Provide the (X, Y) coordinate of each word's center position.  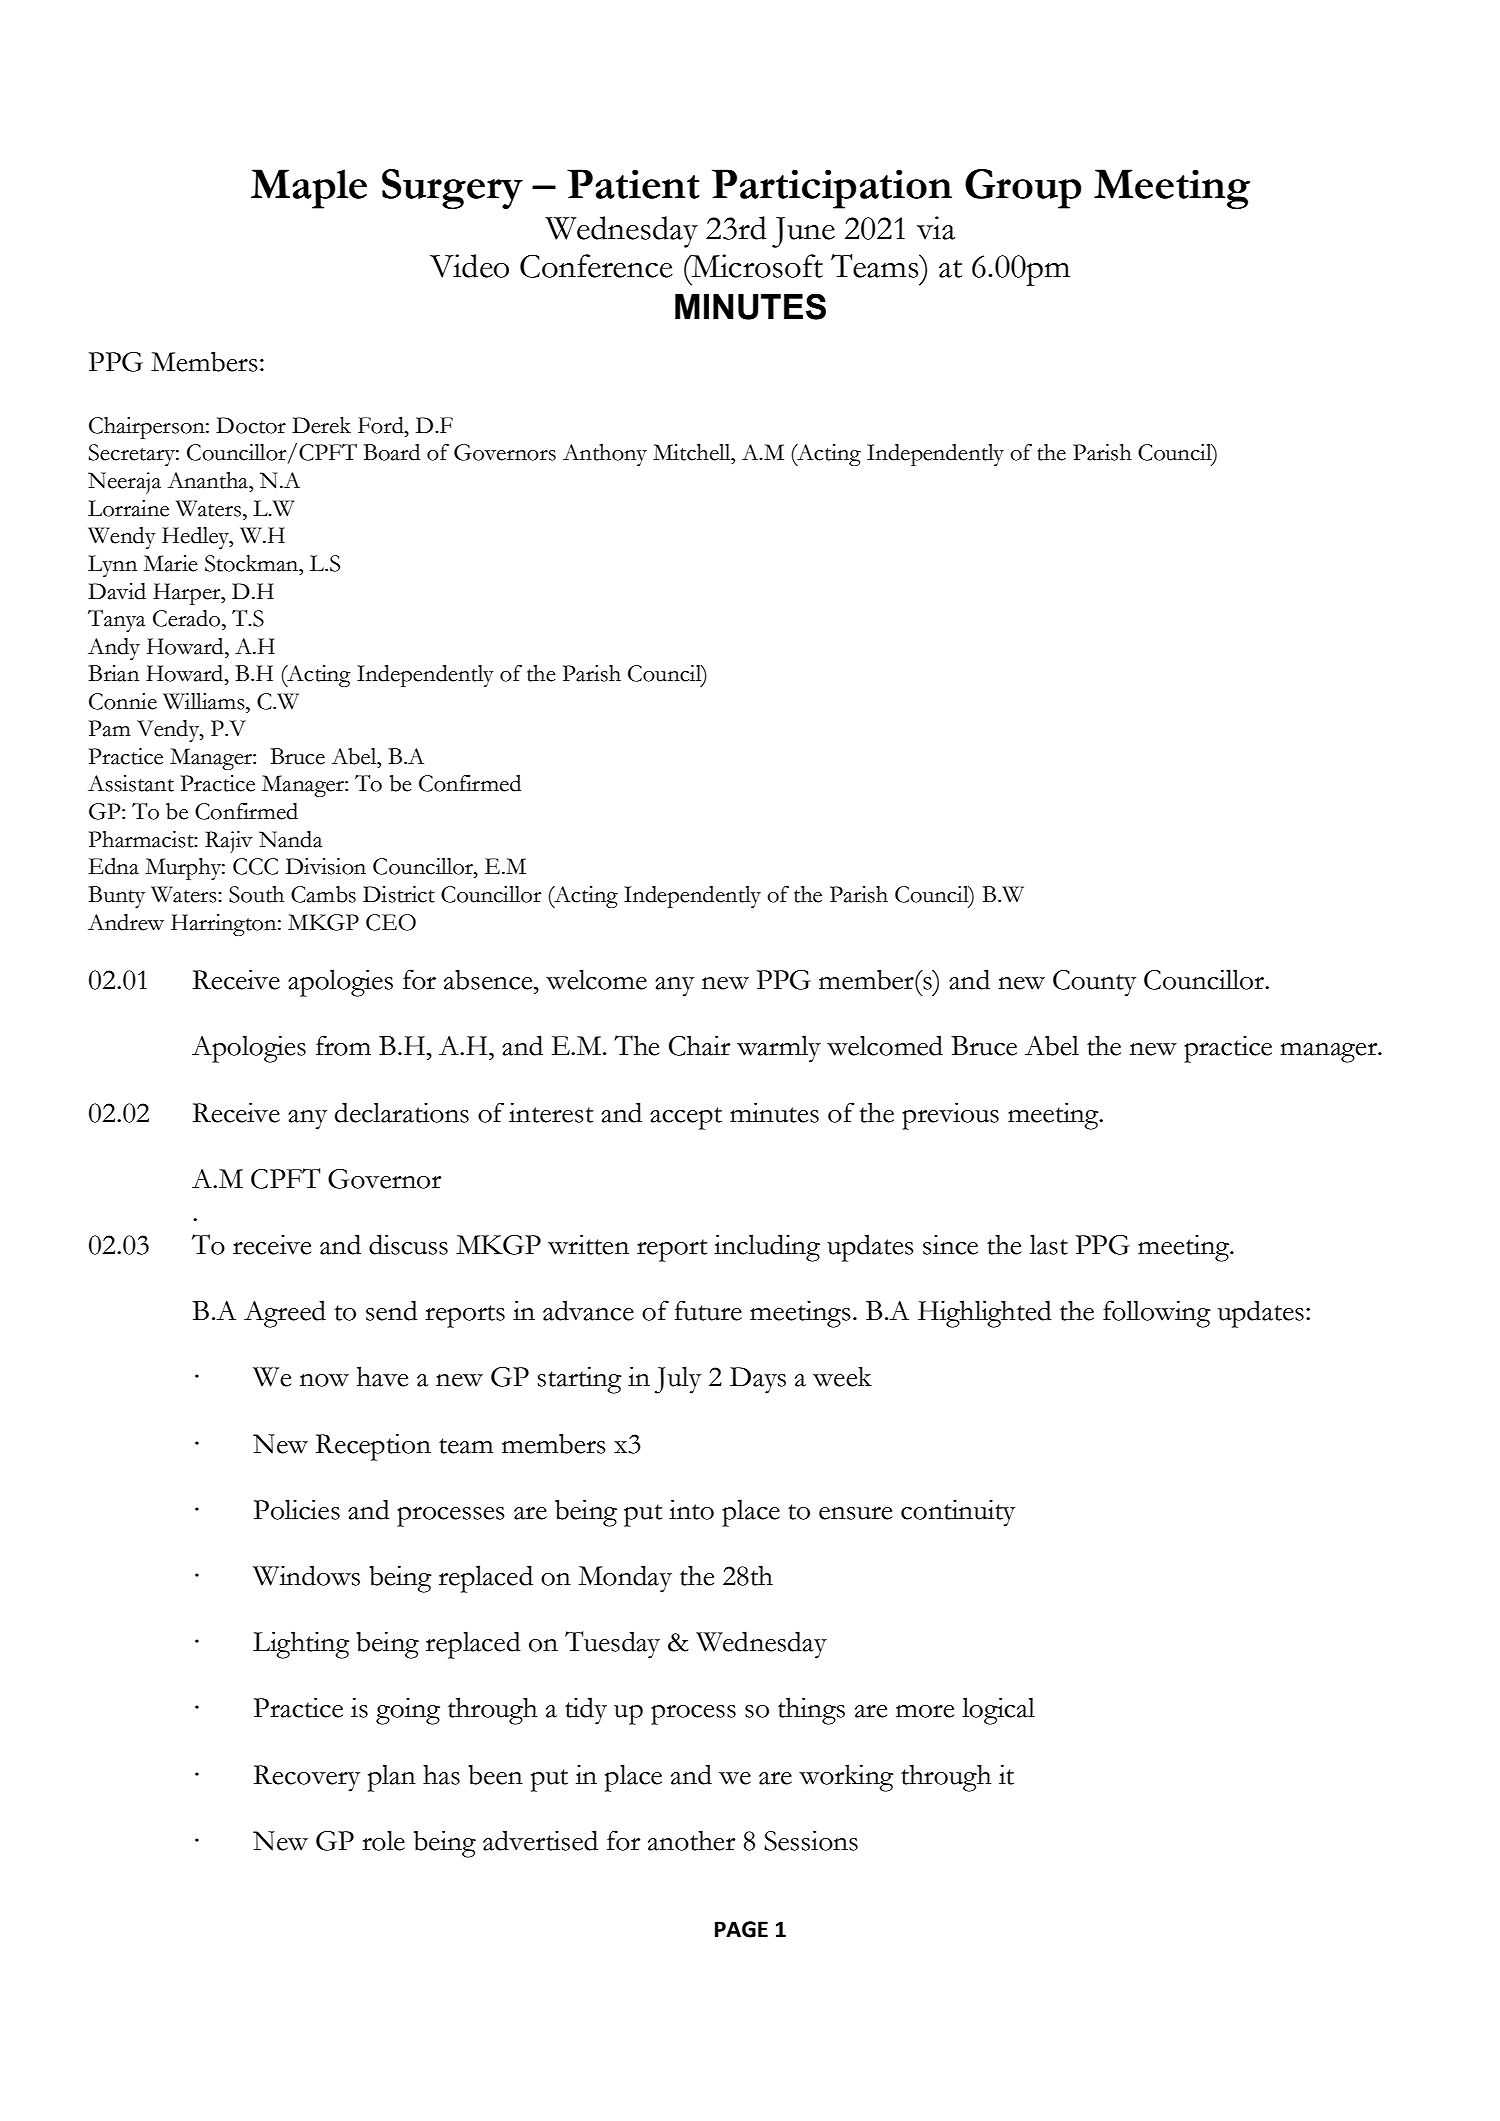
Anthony (605, 455)
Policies (297, 1509)
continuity (958, 1513)
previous (950, 1116)
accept (686, 1118)
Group (1023, 189)
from (343, 1045)
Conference (596, 266)
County (1094, 983)
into (691, 1509)
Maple (309, 189)
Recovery (307, 1778)
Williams (205, 701)
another (691, 1840)
